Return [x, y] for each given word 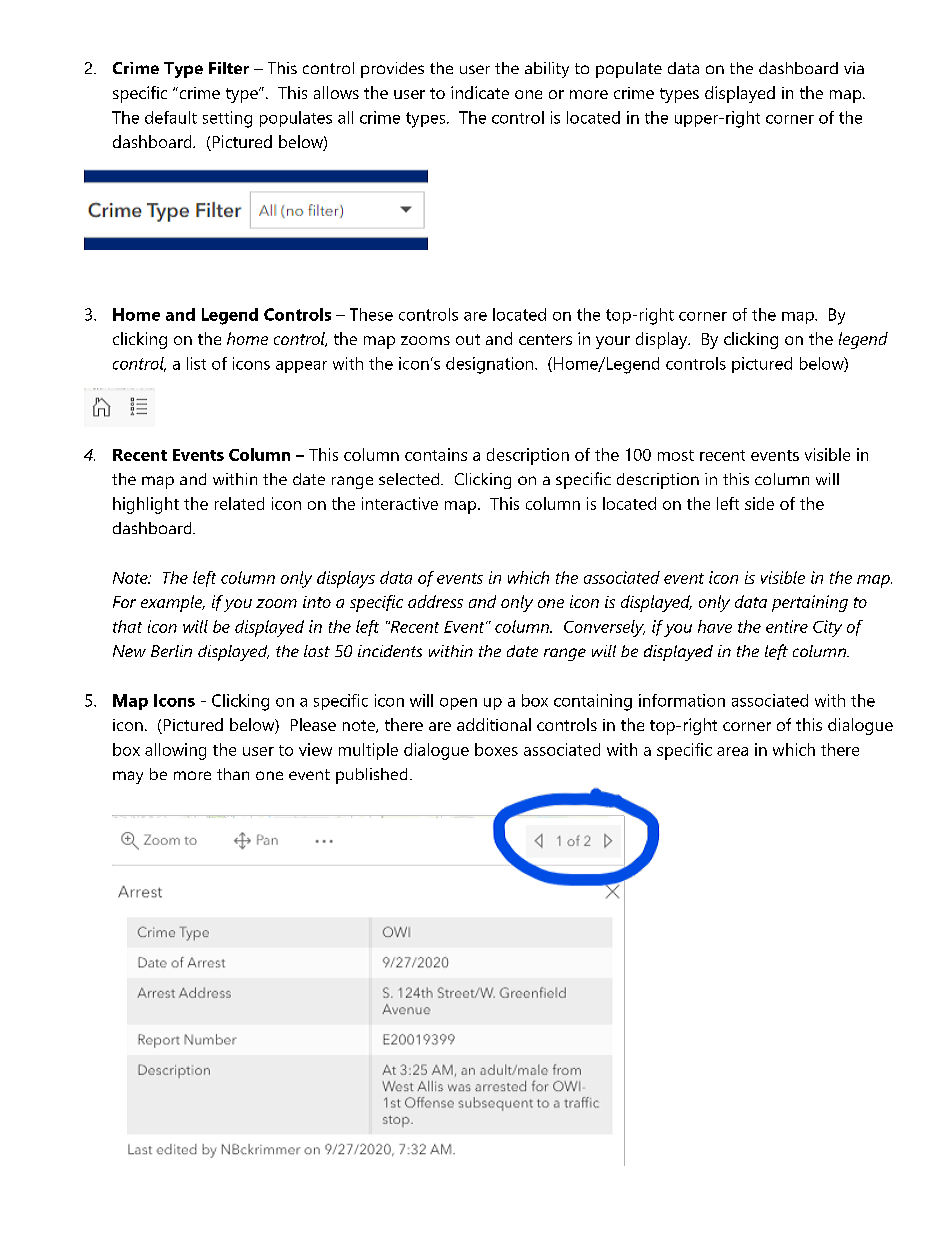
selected [410, 479]
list [196, 363]
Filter [229, 68]
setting [227, 119]
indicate [480, 92]
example [173, 603]
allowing [175, 751]
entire [787, 626]
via [854, 68]
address [435, 601]
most [676, 455]
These [371, 314]
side [759, 503]
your [613, 342]
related [239, 503]
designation [489, 365]
